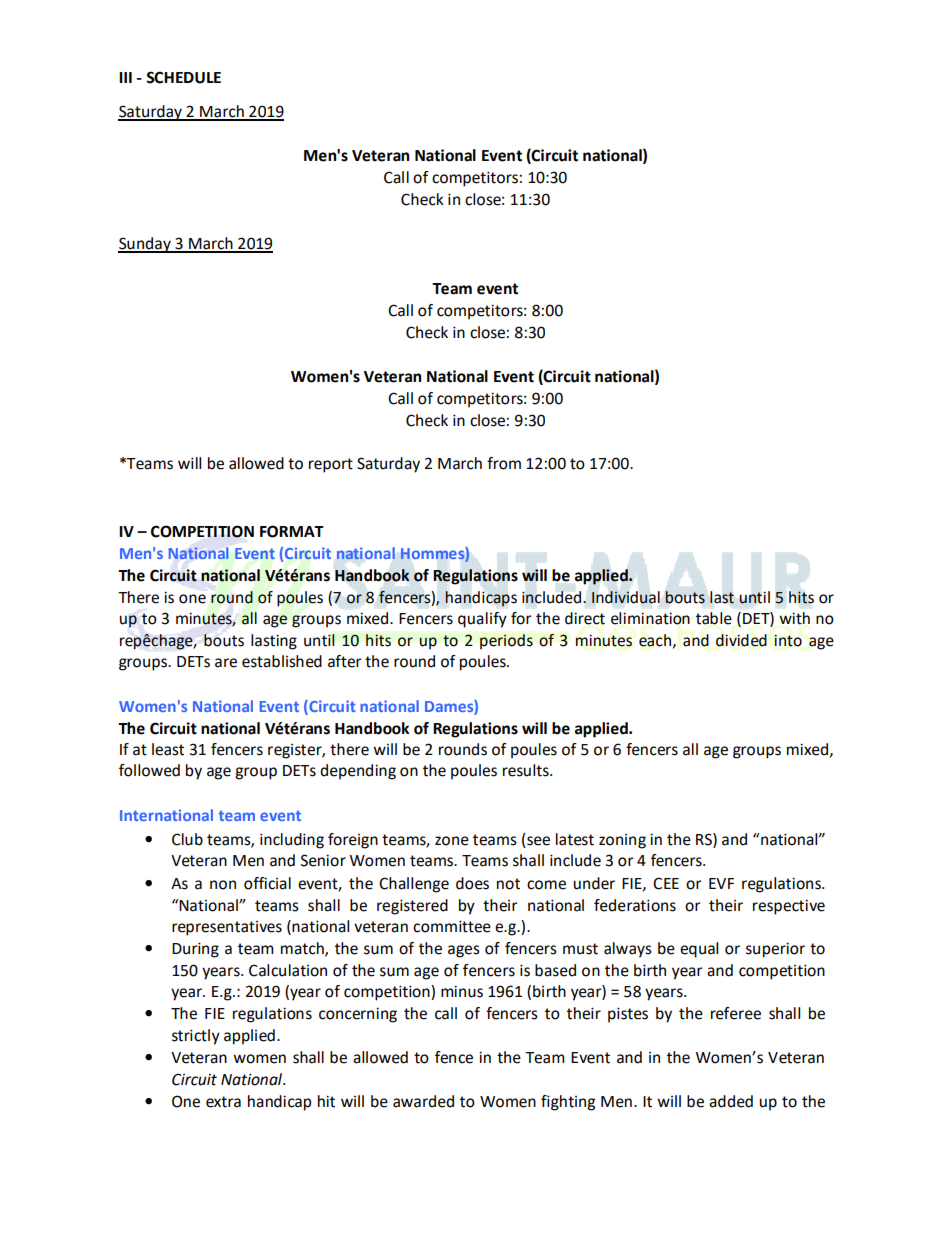 This screenshot has height=1233, width=952. I want to click on are, so click(226, 663).
